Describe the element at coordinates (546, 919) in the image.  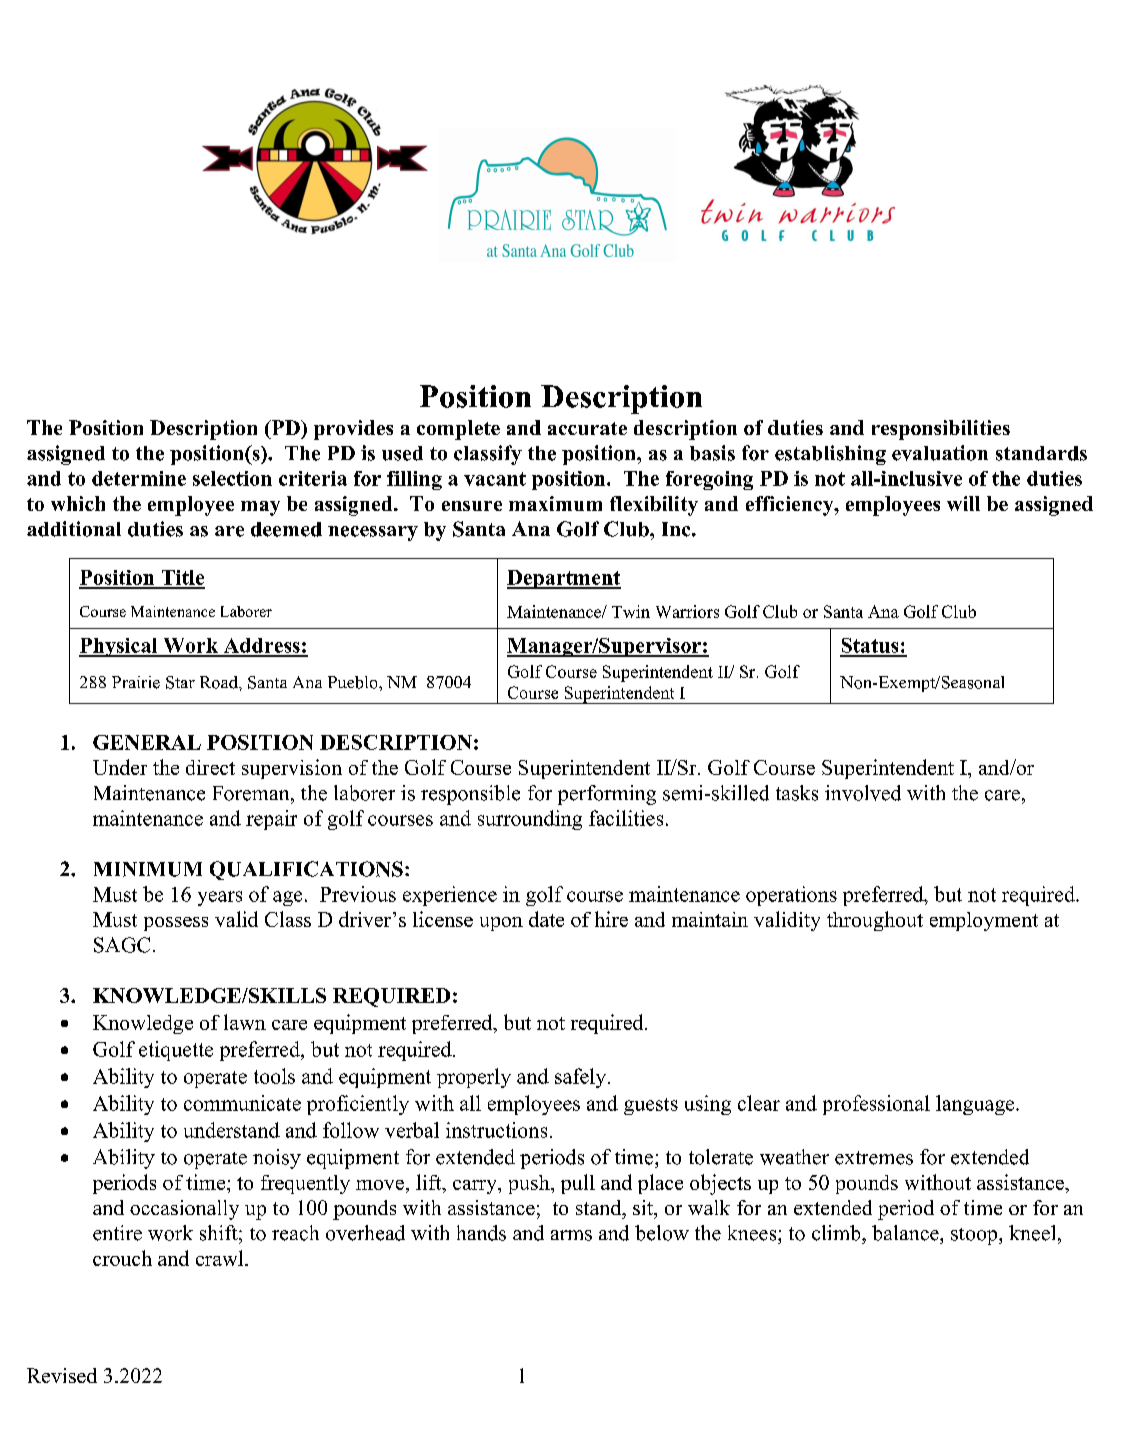
I see `date` at that location.
